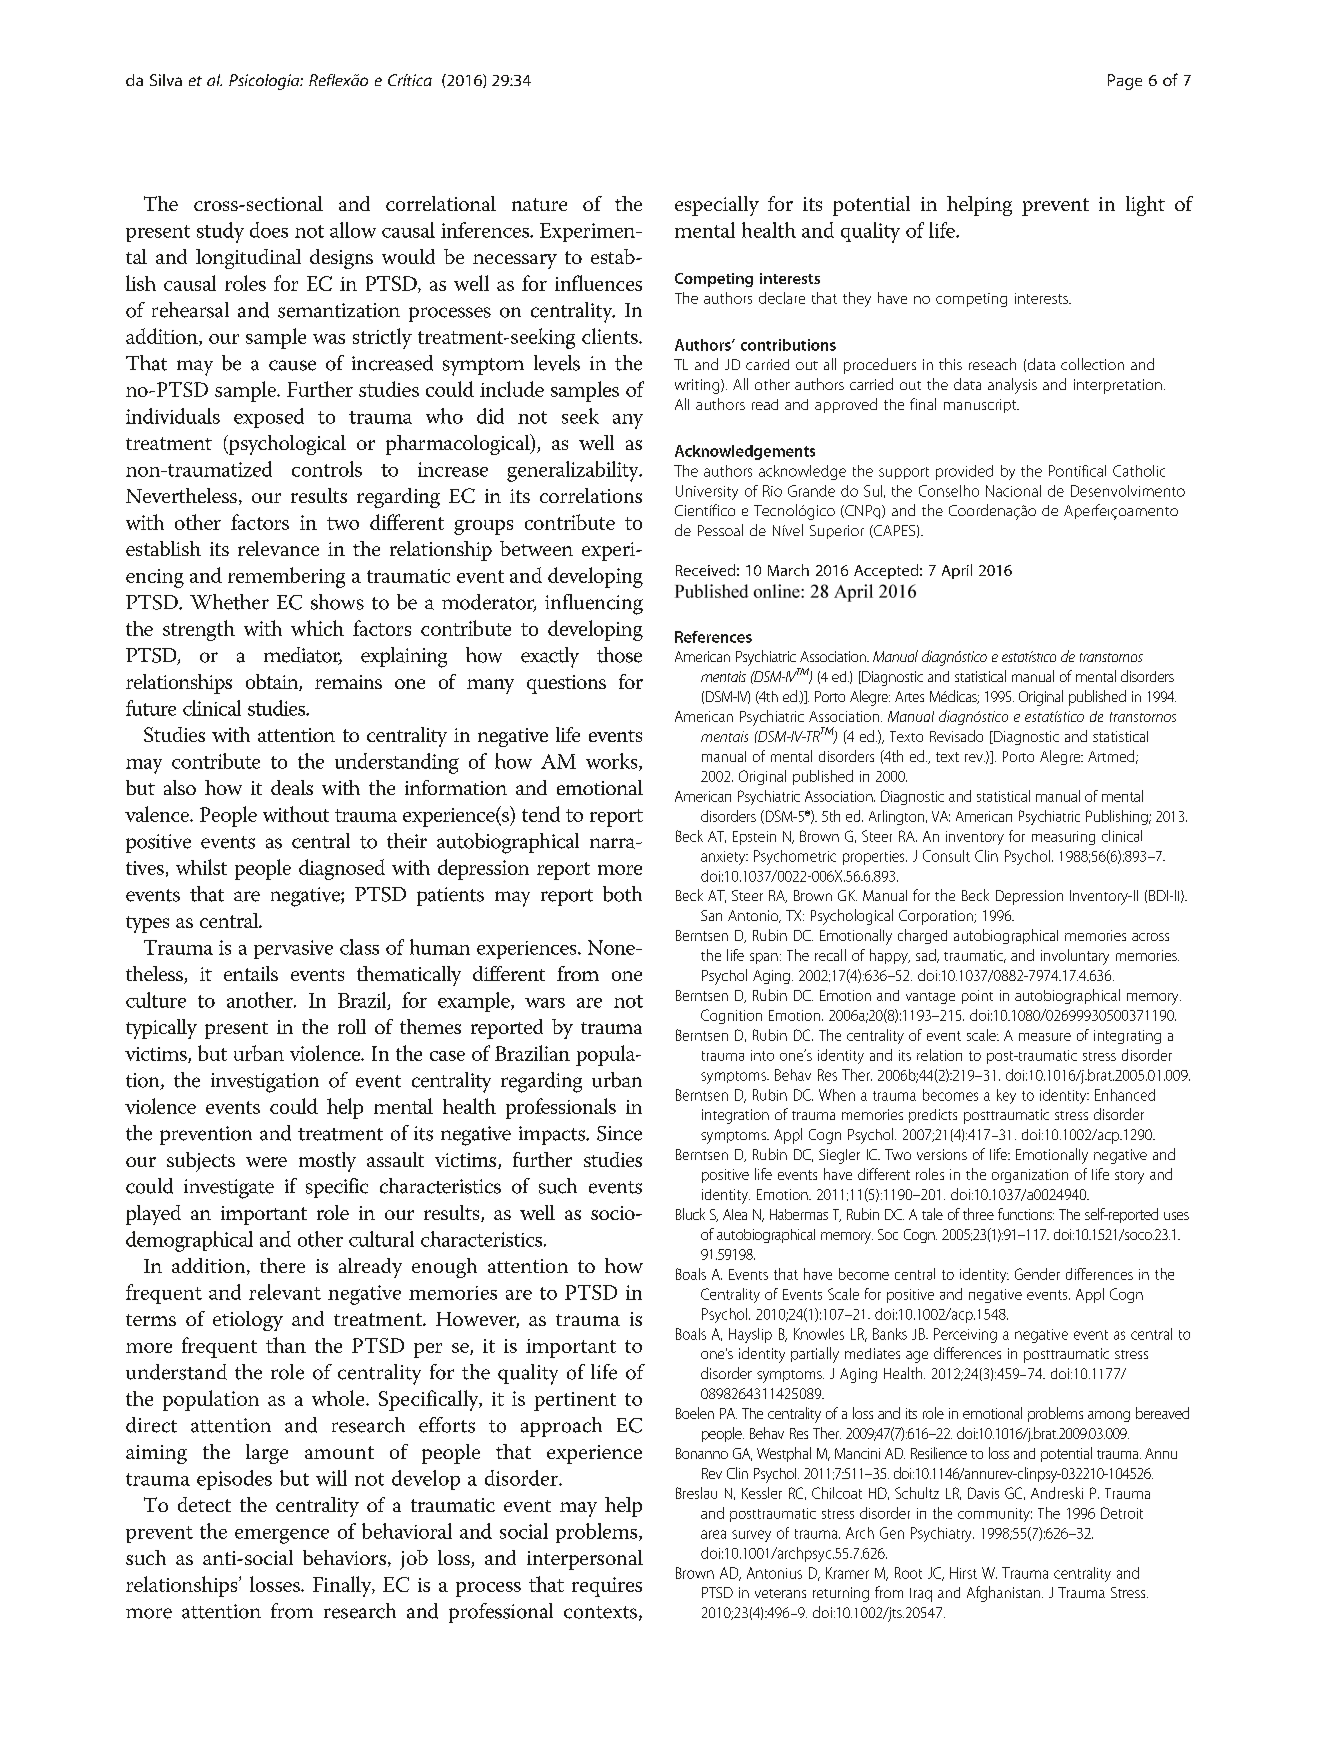 The height and width of the document is (1750, 1317). What do you see at coordinates (1125, 82) in the document?
I see `Page` at bounding box center [1125, 82].
